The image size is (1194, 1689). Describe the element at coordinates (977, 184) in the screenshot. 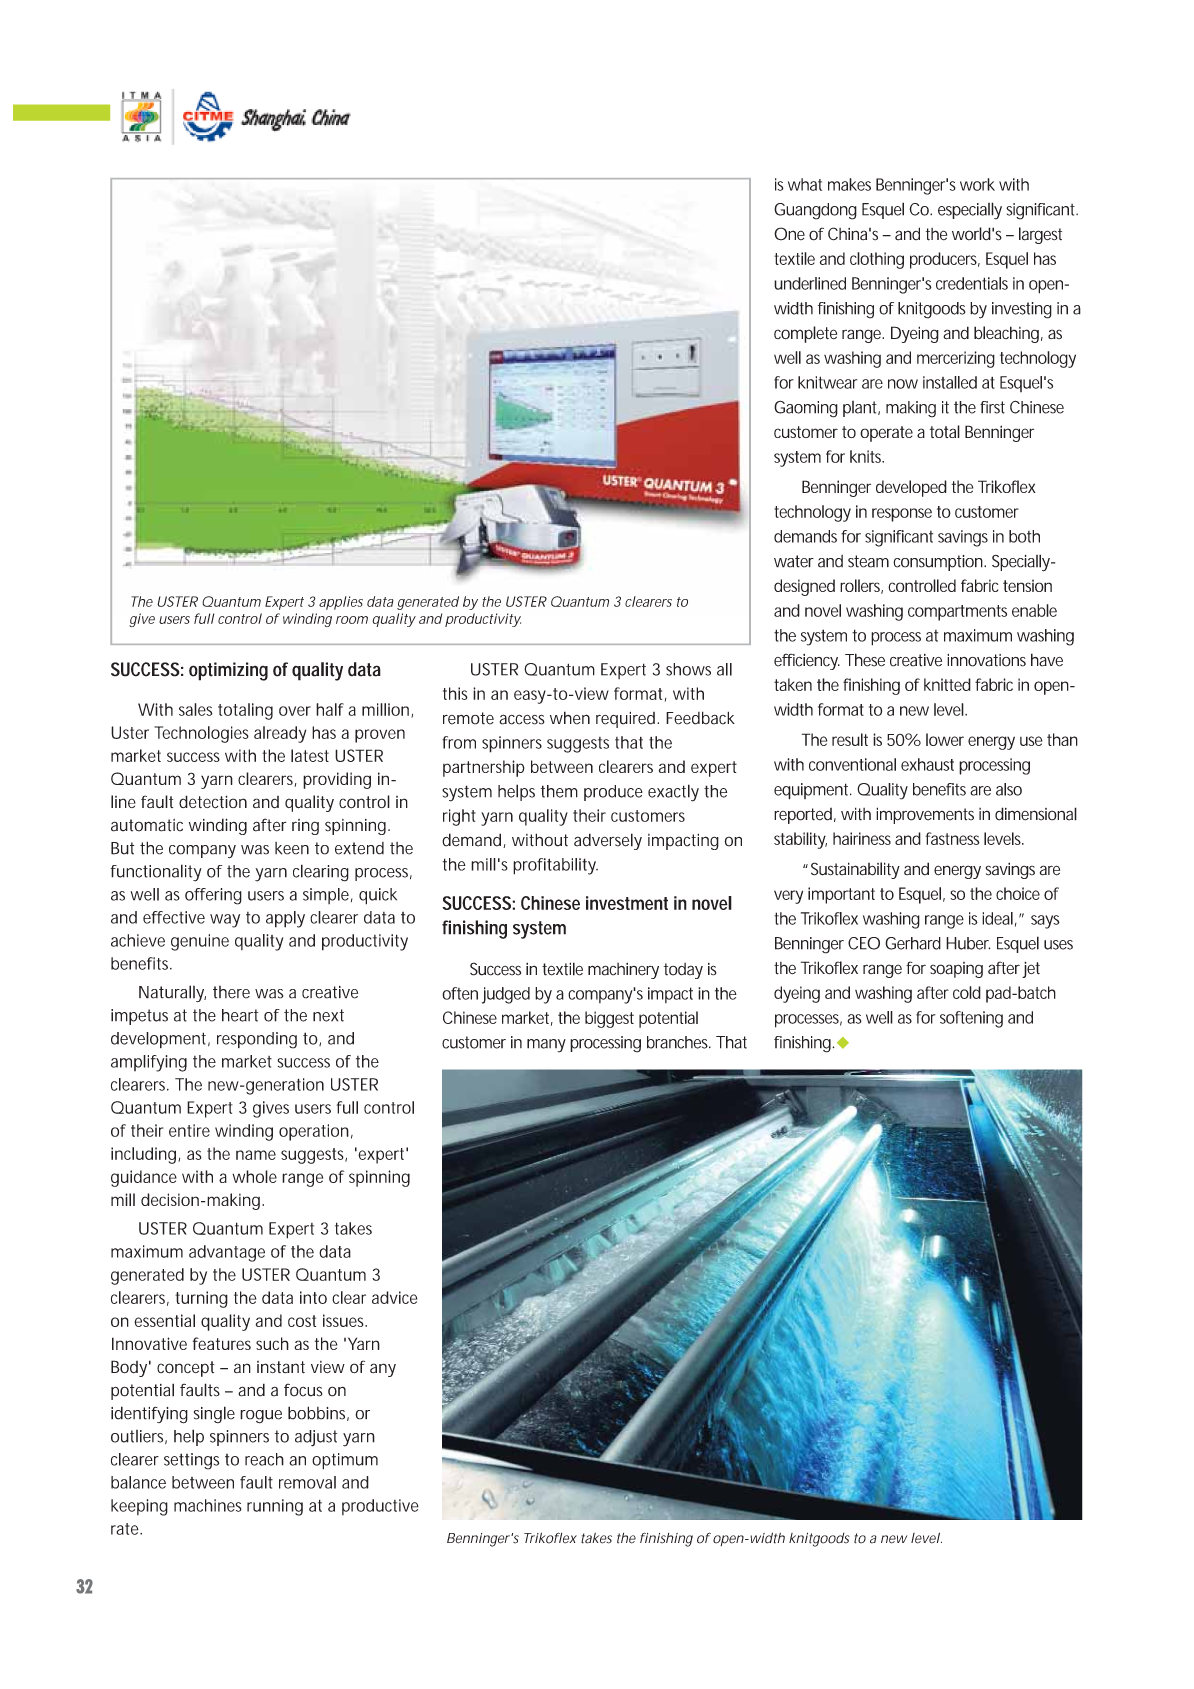

I see `work` at that location.
